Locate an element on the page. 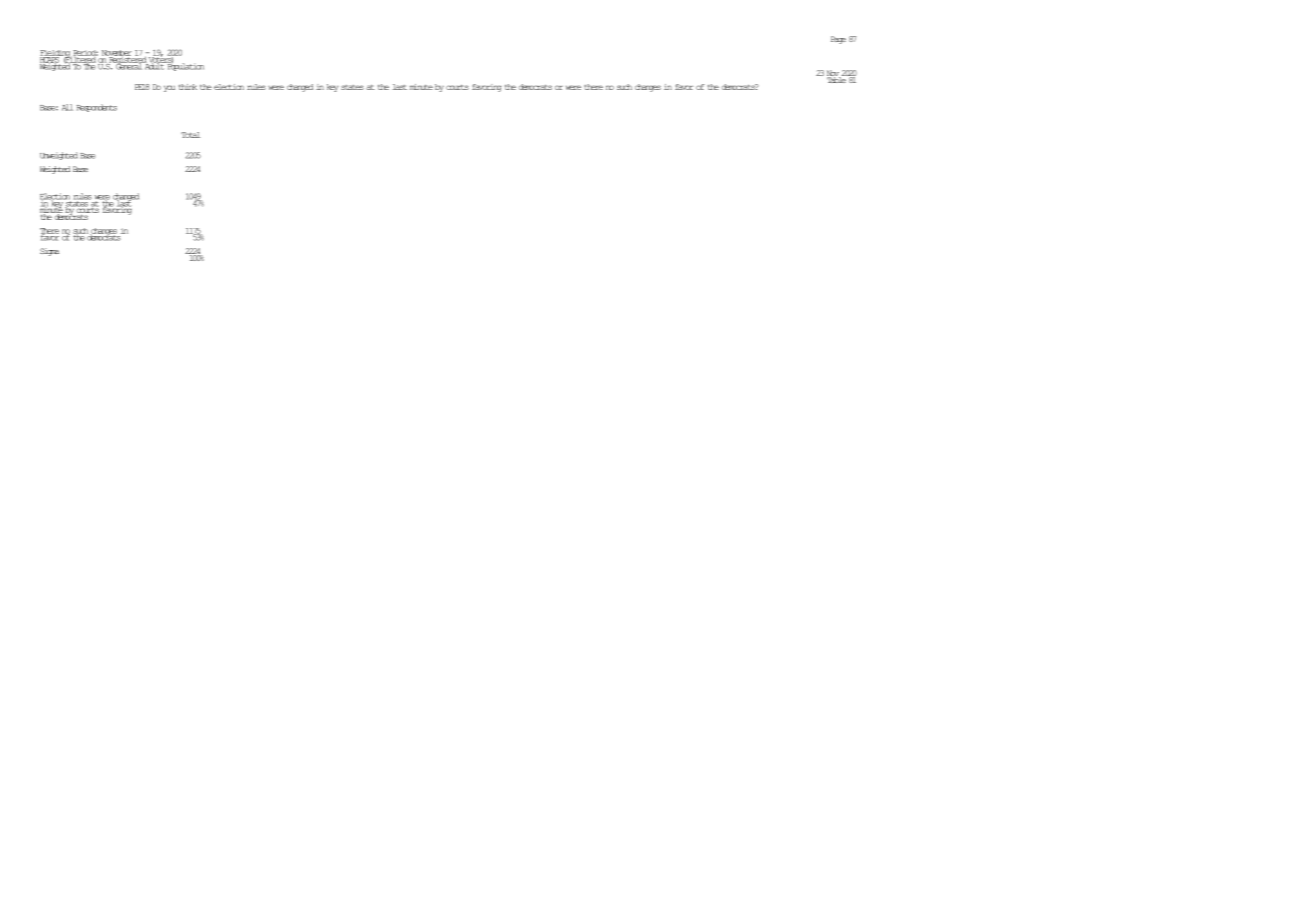 This document has height=924, width=1297. Total is located at coordinates (190, 135).
